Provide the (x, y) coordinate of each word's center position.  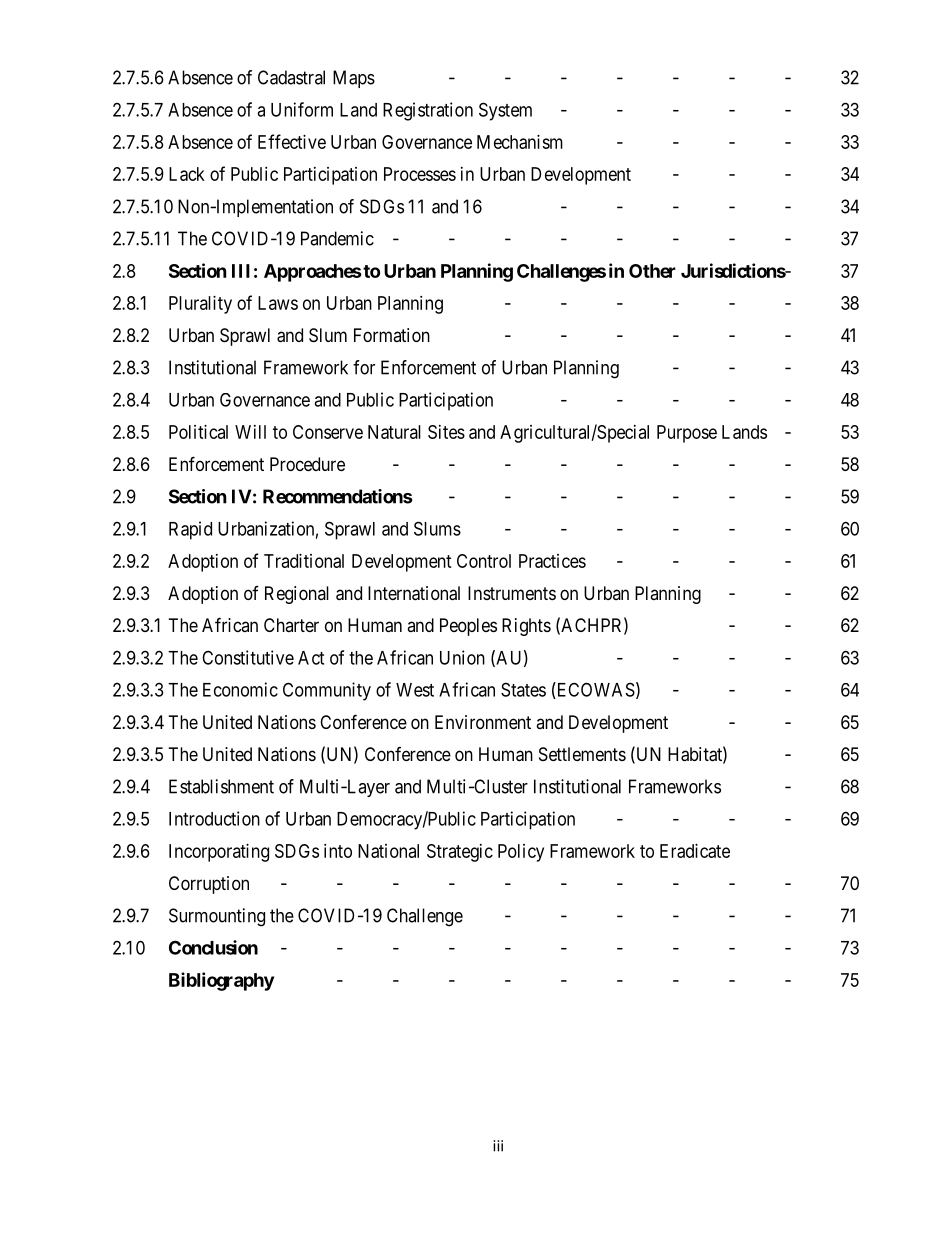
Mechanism (520, 142)
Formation (392, 335)
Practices (552, 561)
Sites (446, 432)
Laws (278, 303)
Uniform (302, 109)
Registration (428, 111)
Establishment (221, 786)
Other (652, 271)
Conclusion (213, 947)
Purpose (687, 434)
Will (250, 432)
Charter (291, 625)
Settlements (582, 754)
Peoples (468, 627)
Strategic (460, 853)
